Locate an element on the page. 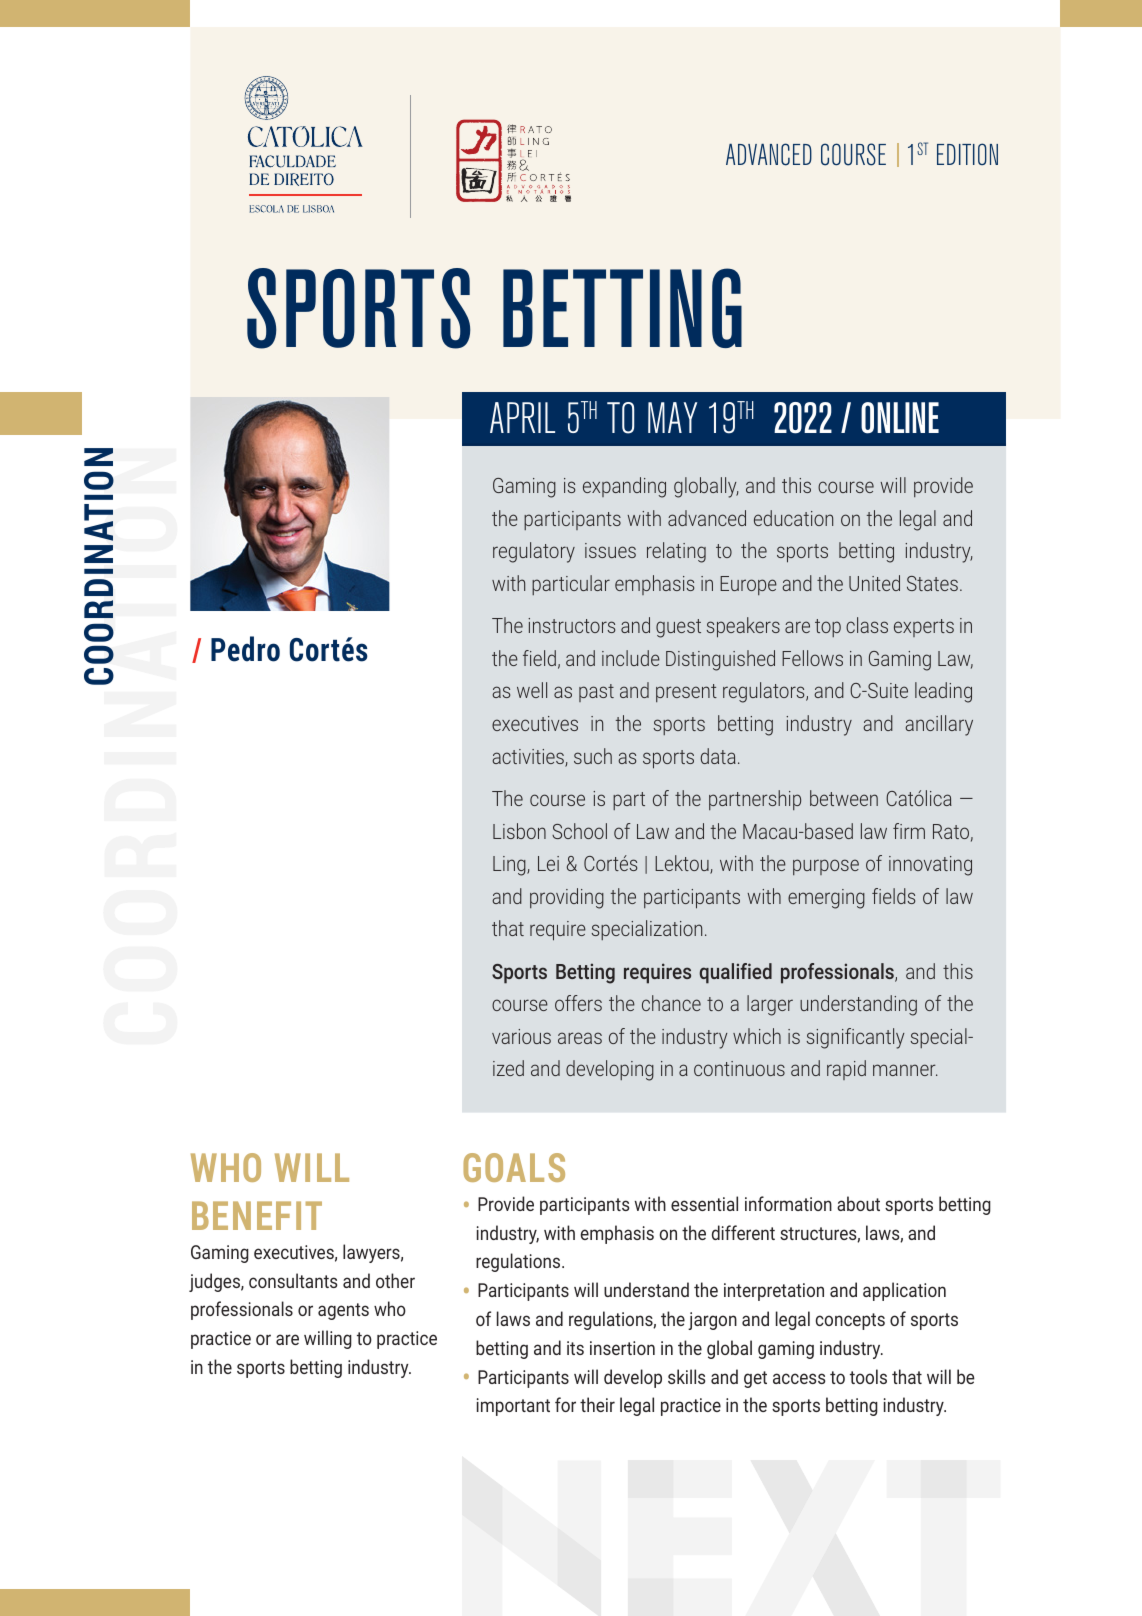  MAY is located at coordinates (672, 417).
